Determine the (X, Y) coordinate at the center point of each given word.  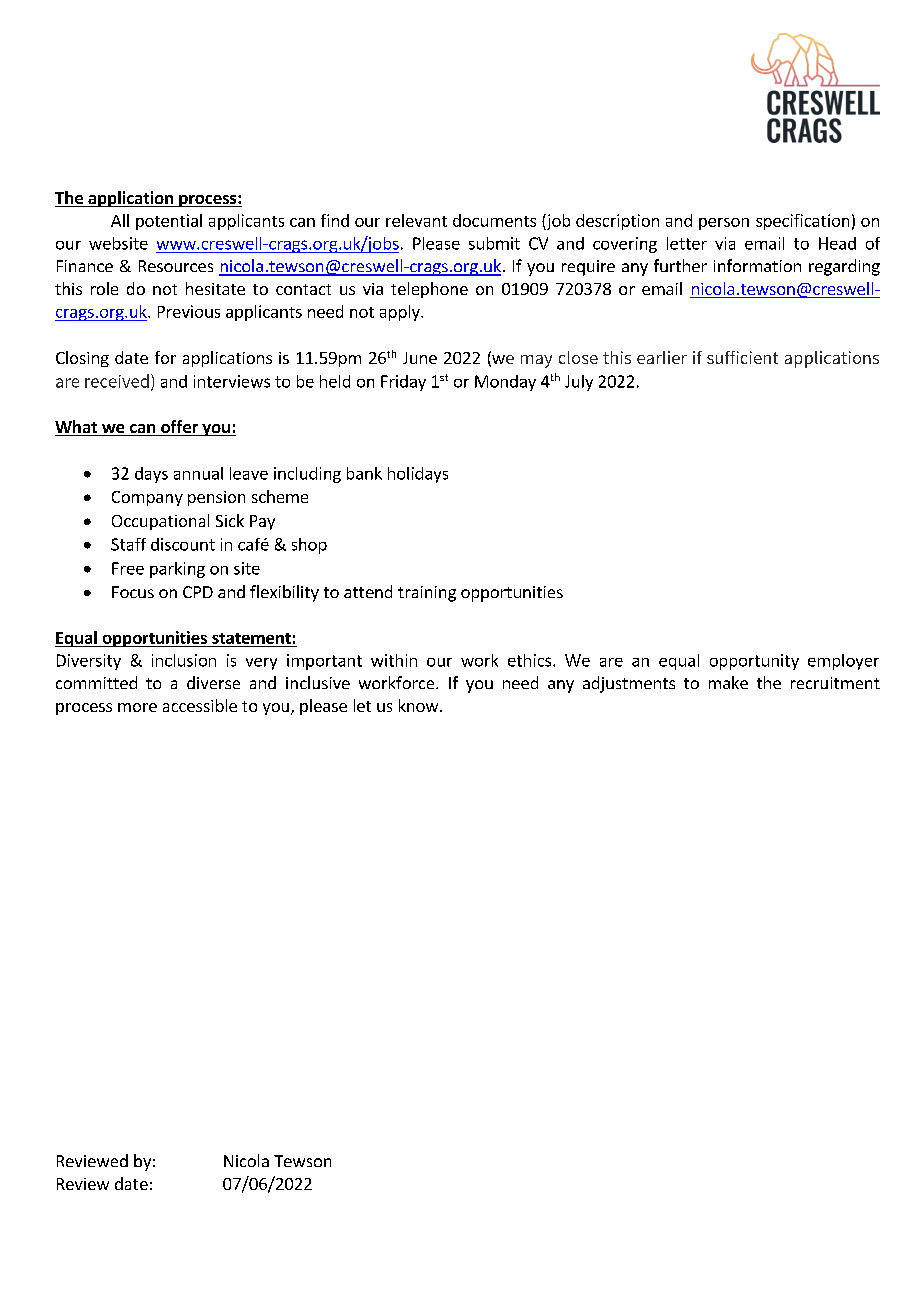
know (418, 705)
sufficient (742, 357)
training (427, 594)
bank (364, 473)
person (724, 224)
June (420, 358)
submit (494, 243)
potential (169, 222)
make (728, 682)
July (579, 383)
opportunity (754, 662)
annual (198, 473)
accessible (200, 705)
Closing (82, 359)
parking (177, 570)
